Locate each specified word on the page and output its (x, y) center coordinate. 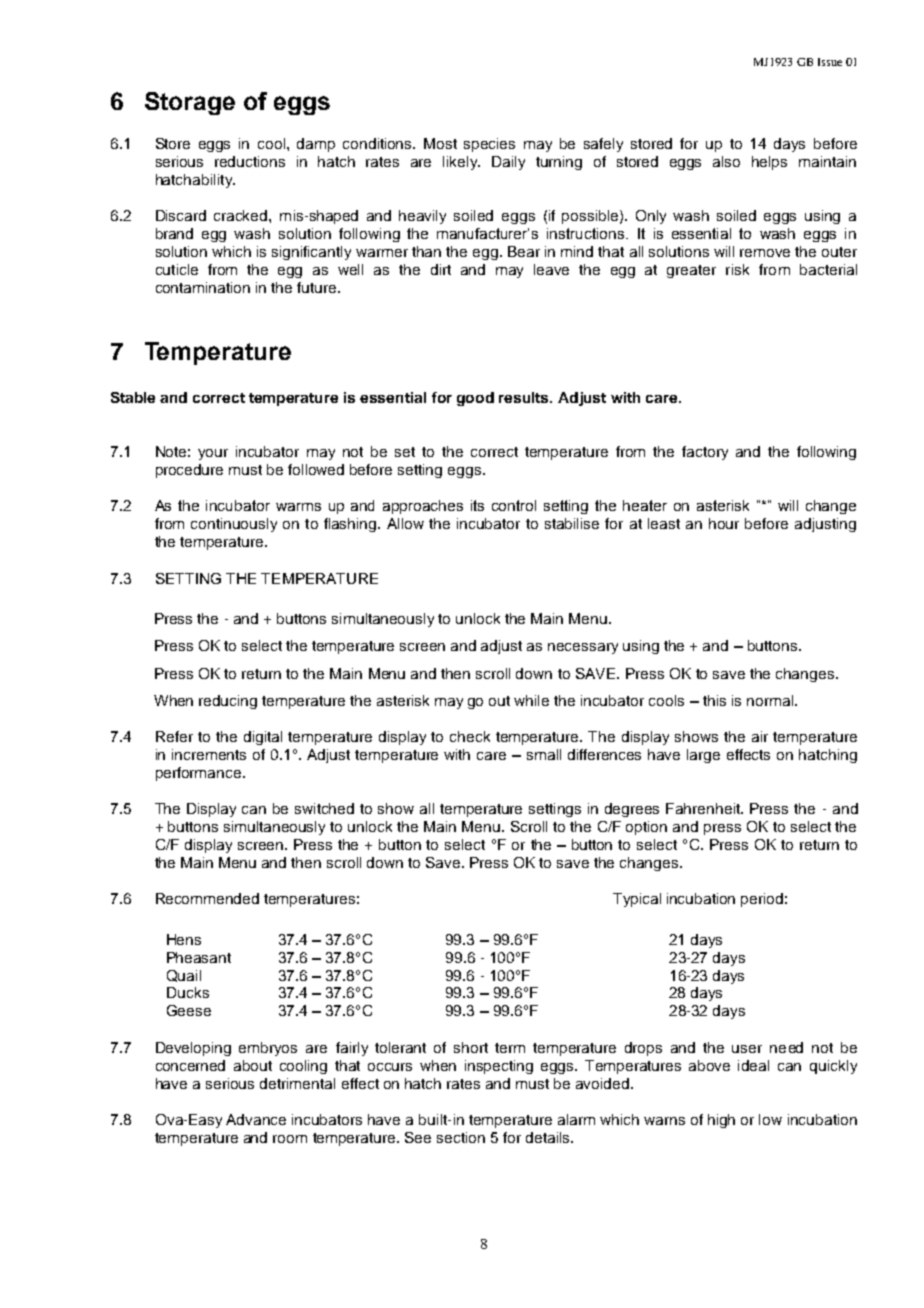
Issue (830, 62)
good (475, 399)
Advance (256, 1119)
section (461, 1137)
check (470, 736)
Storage (190, 103)
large (703, 756)
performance (200, 774)
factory (705, 453)
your (213, 454)
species (489, 145)
